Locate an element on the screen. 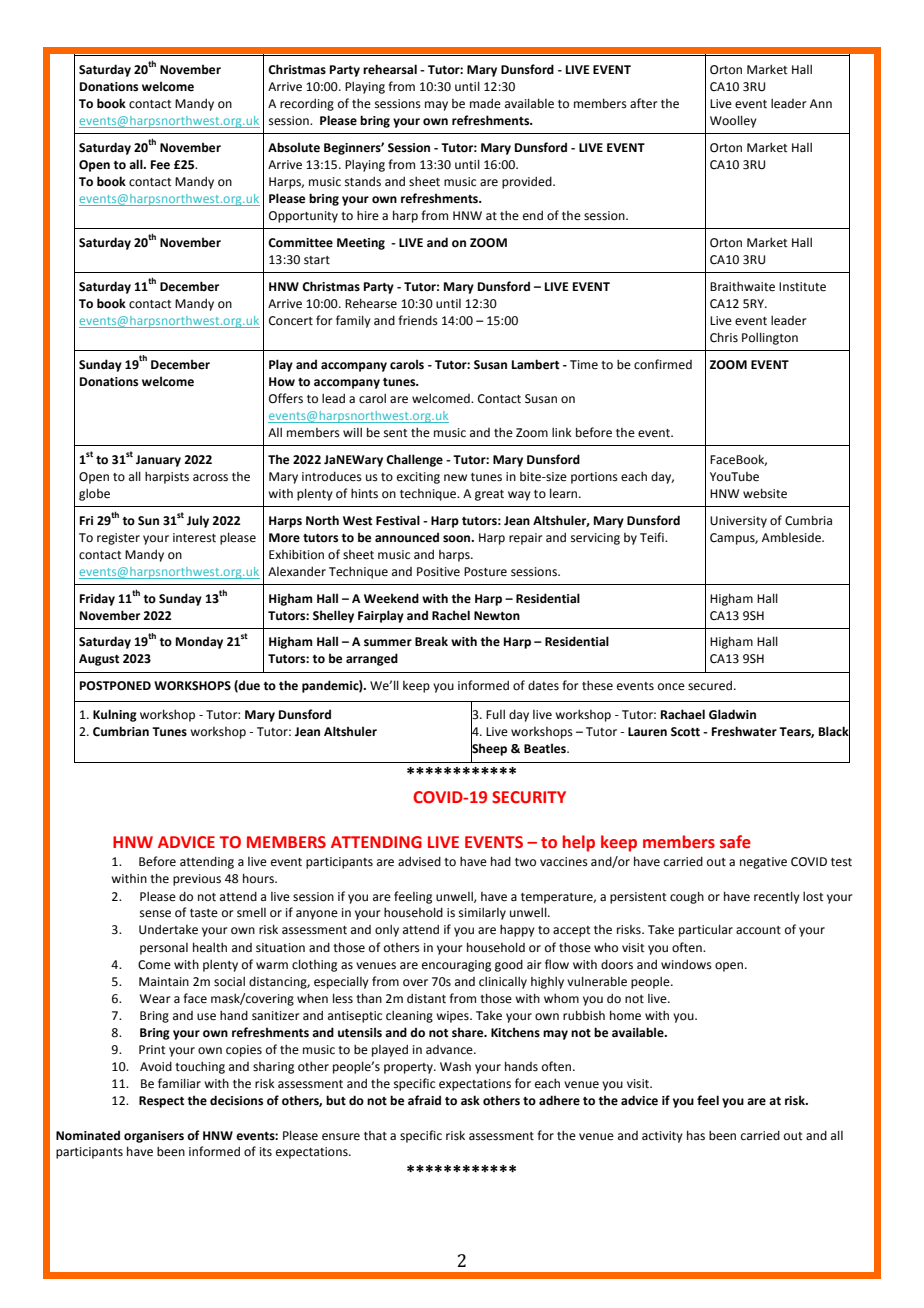 The height and width of the screenshot is (1308, 924). How is located at coordinates (282, 382).
